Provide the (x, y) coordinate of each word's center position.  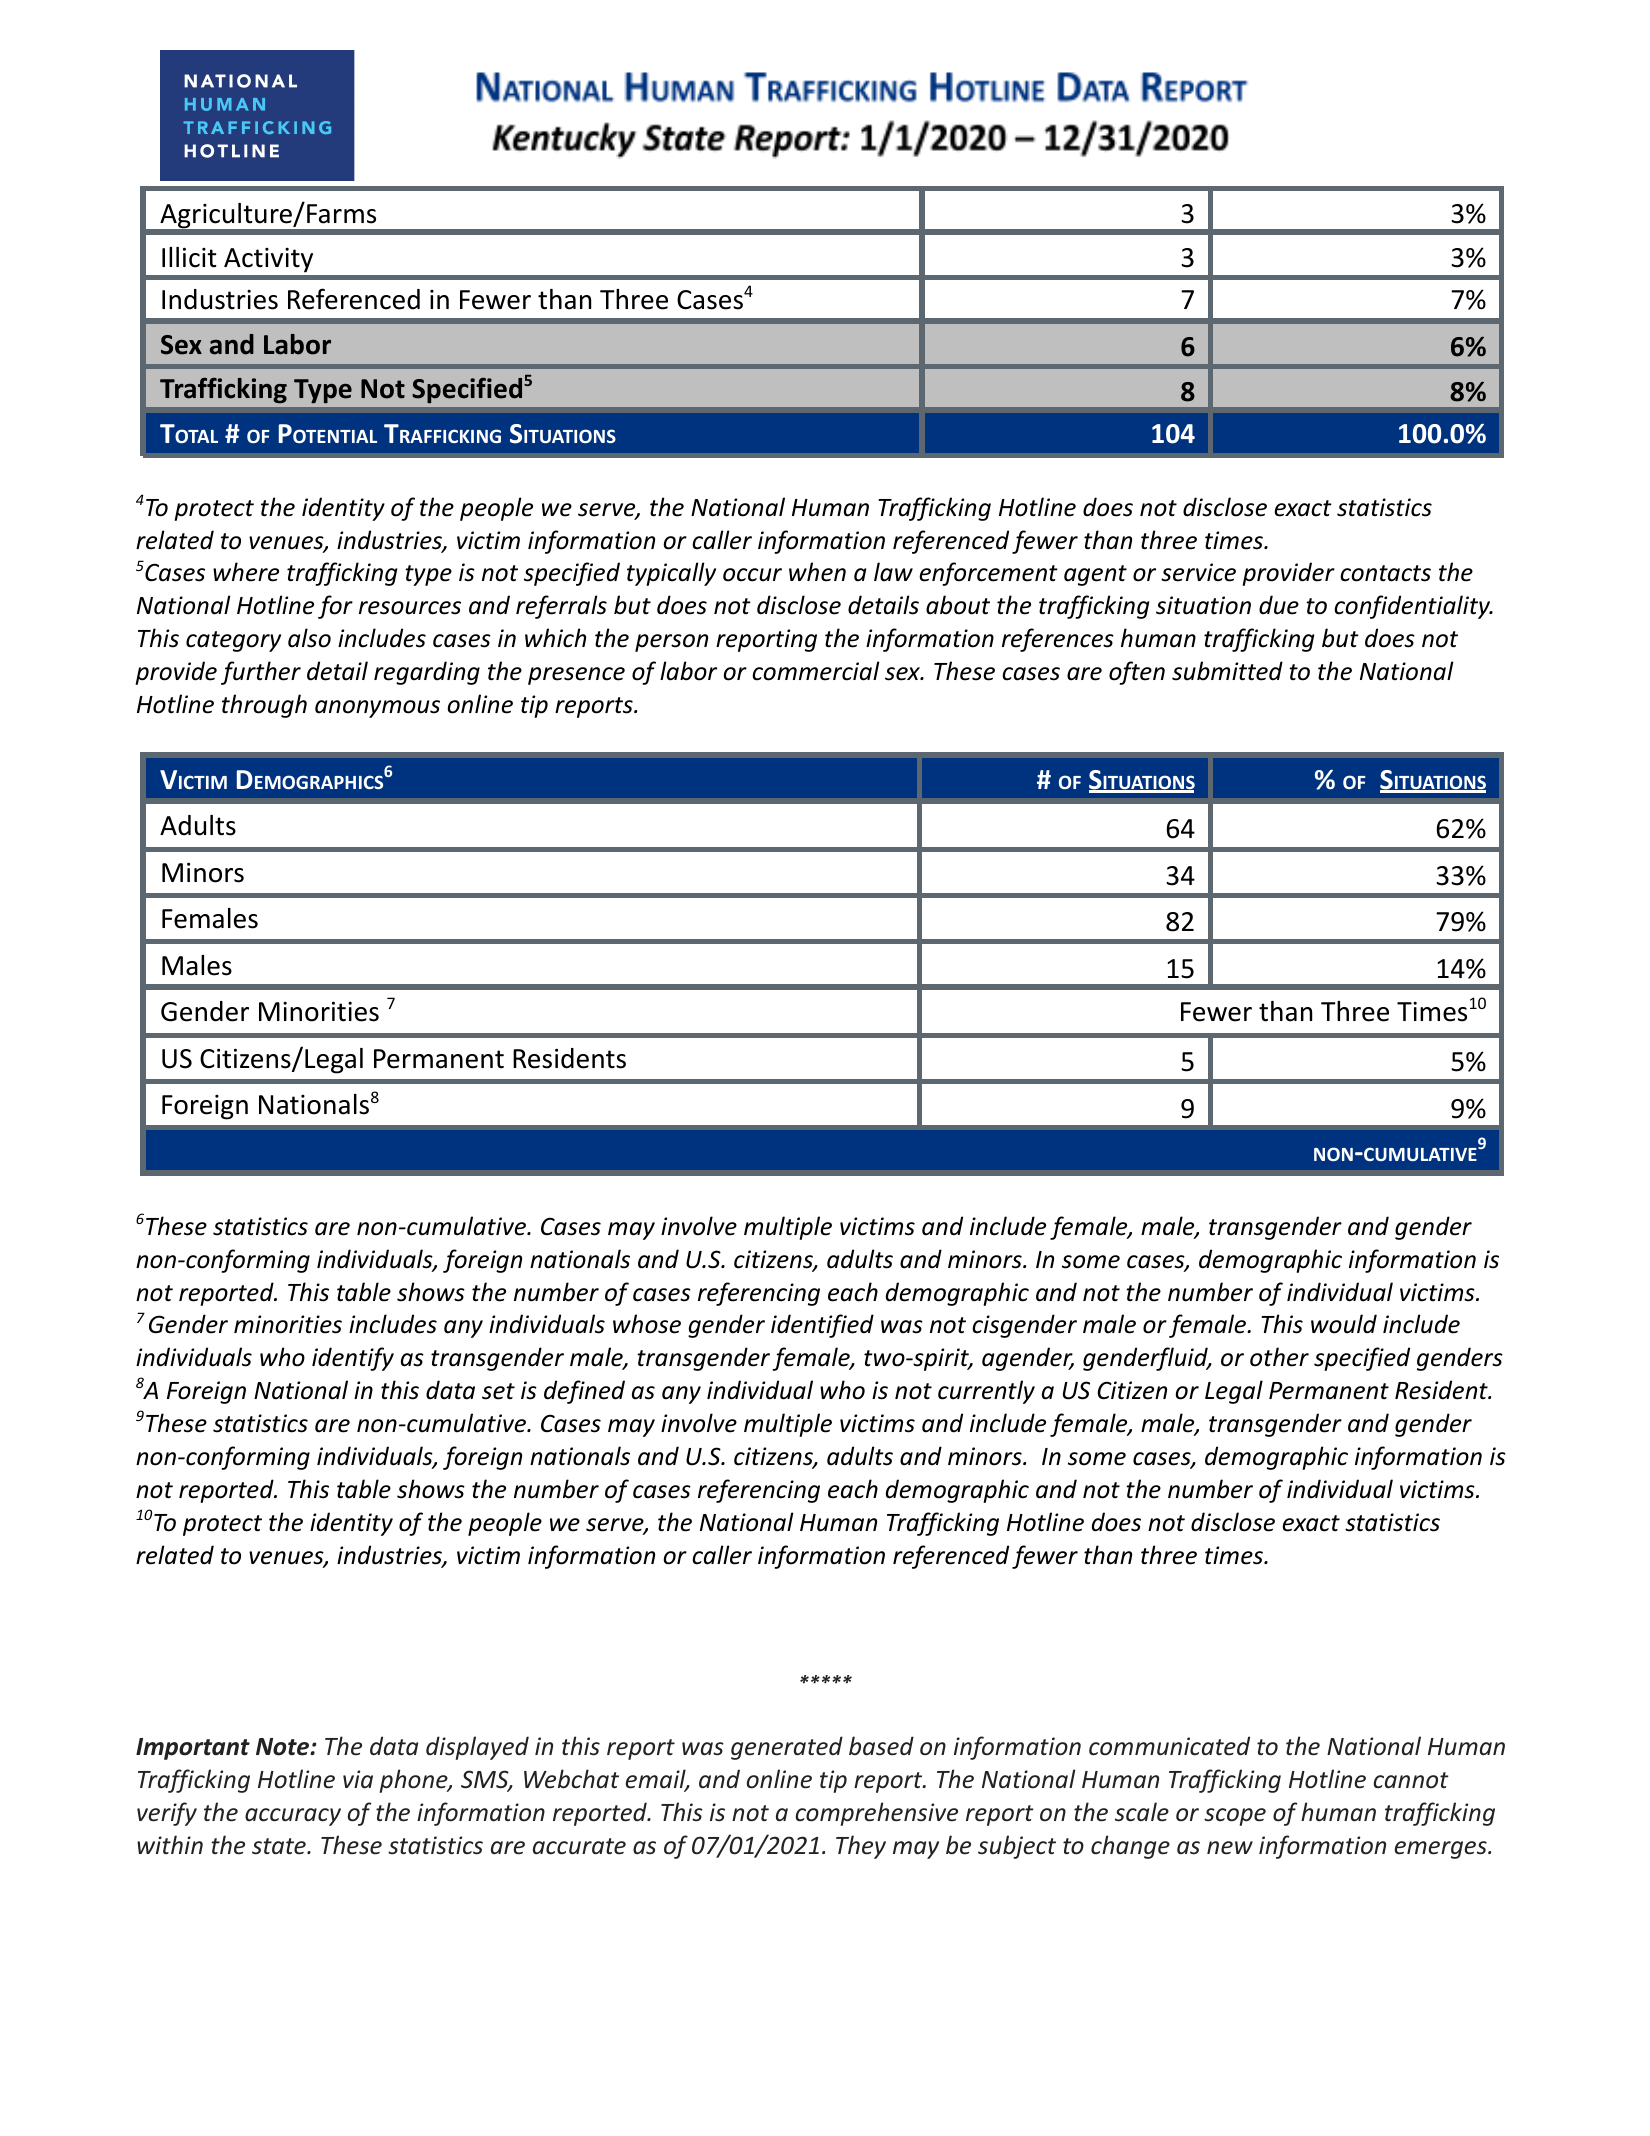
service (1198, 572)
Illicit (189, 257)
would (1344, 1324)
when (817, 572)
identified (822, 1326)
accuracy (293, 1817)
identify (353, 1359)
